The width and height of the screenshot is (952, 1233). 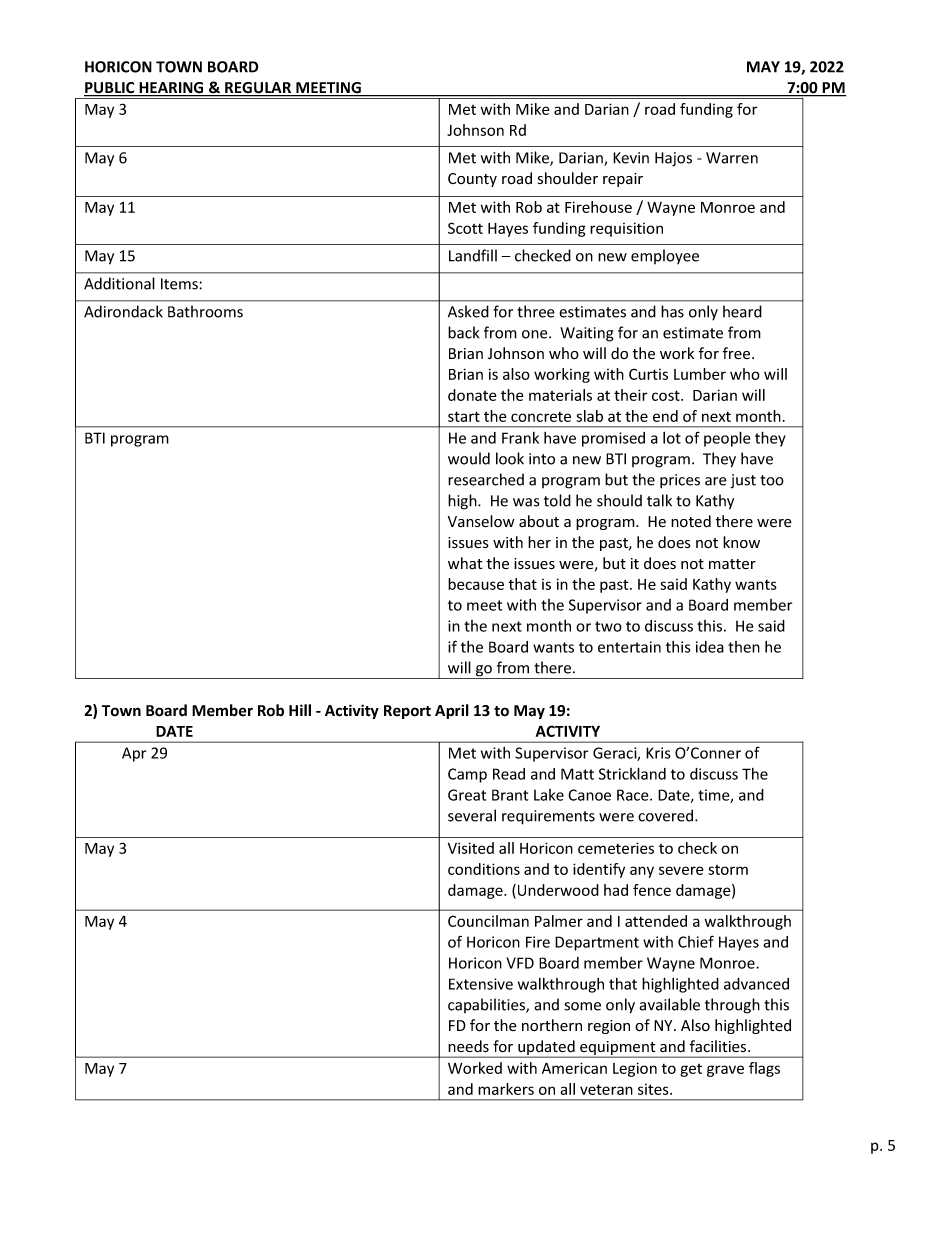 I want to click on needs, so click(x=468, y=1046).
